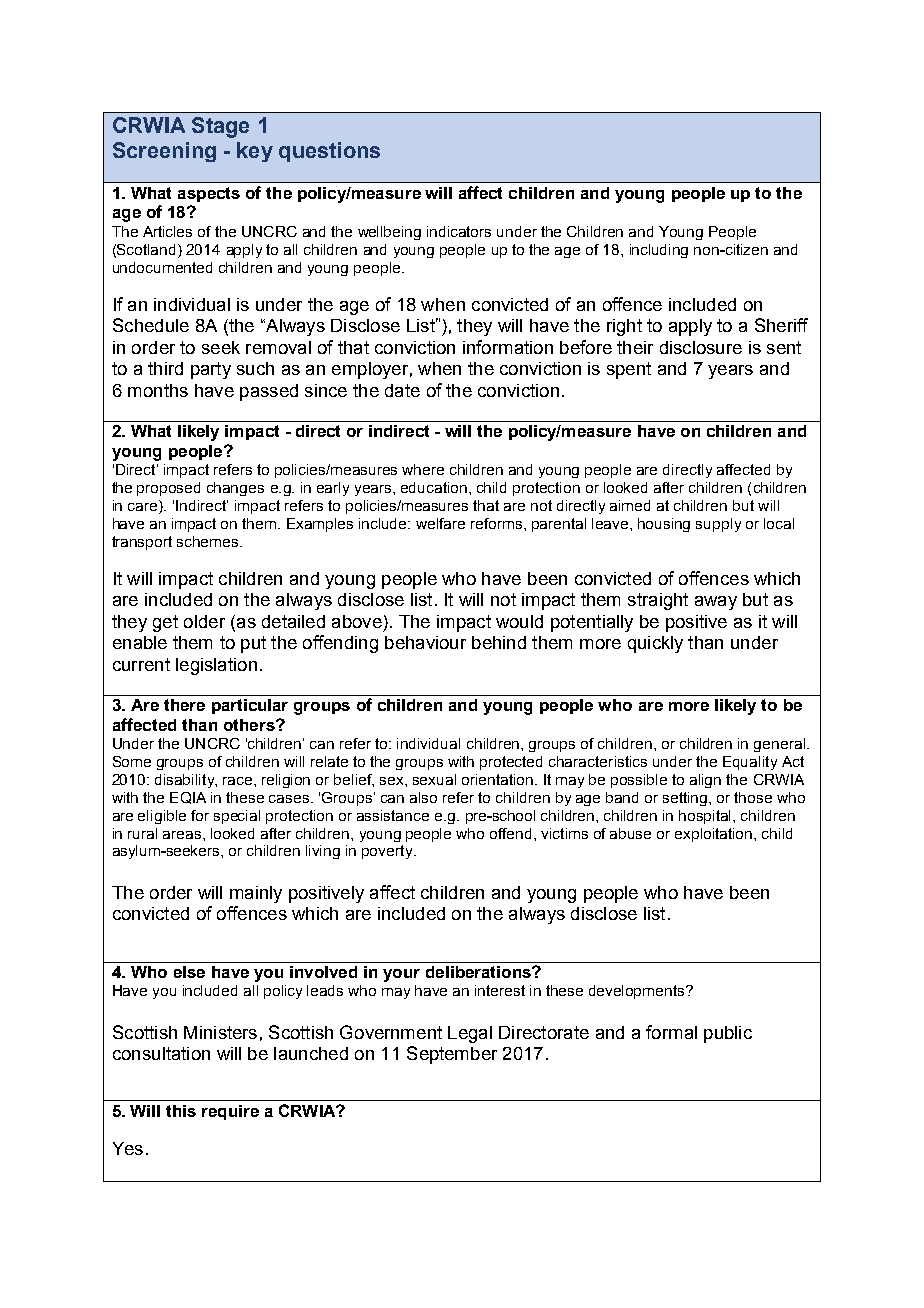 Image resolution: width=924 pixels, height=1308 pixels. What do you see at coordinates (230, 1112) in the image?
I see `require` at bounding box center [230, 1112].
